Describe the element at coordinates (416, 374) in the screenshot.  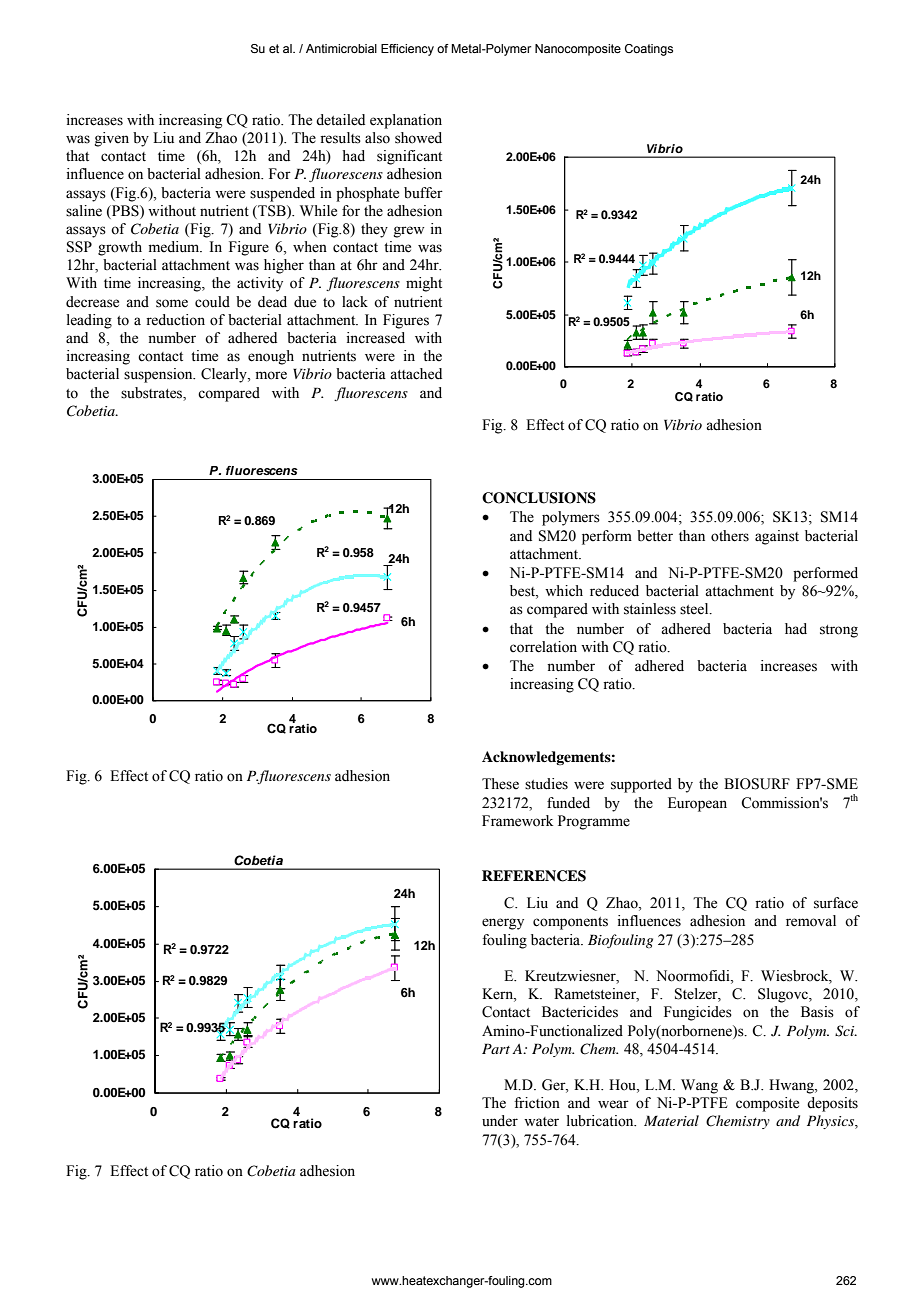
I see `attached` at that location.
